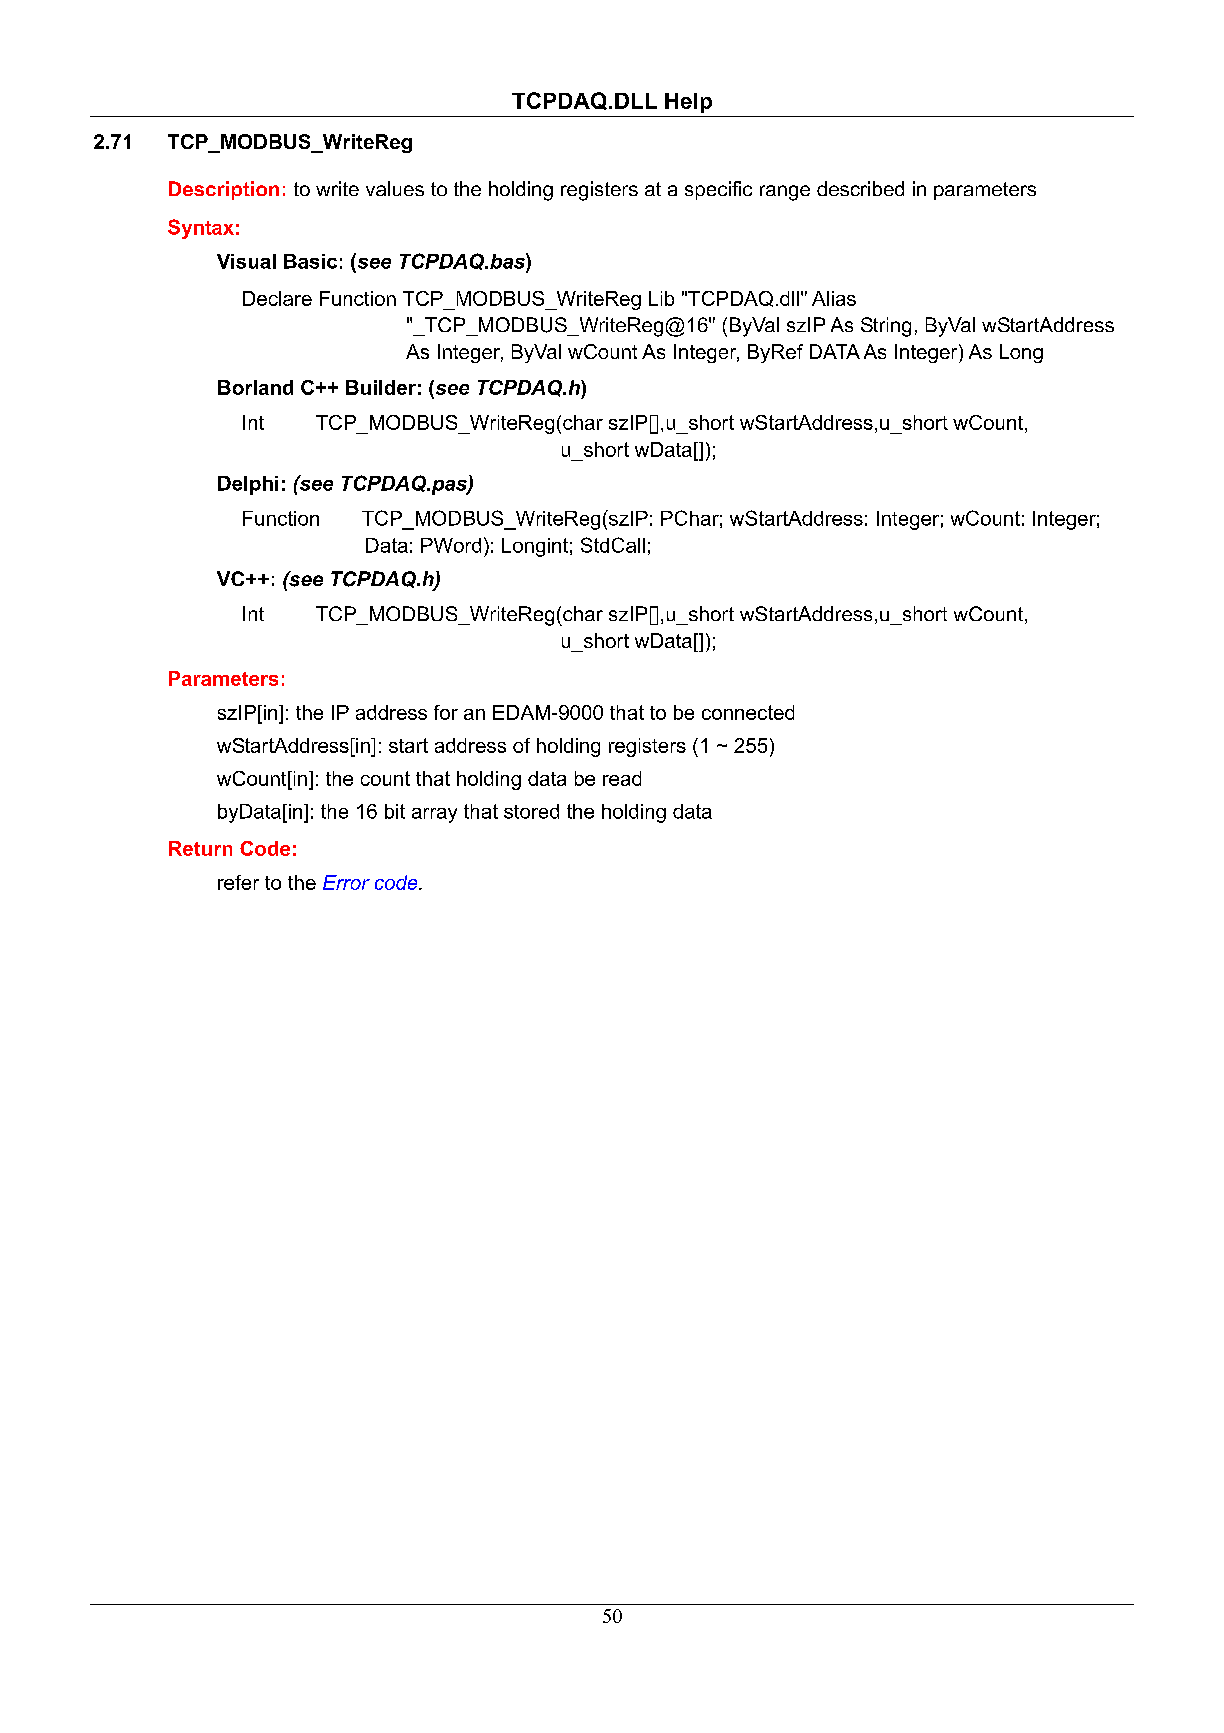 The width and height of the page is (1224, 1733). I want to click on range, so click(785, 193).
